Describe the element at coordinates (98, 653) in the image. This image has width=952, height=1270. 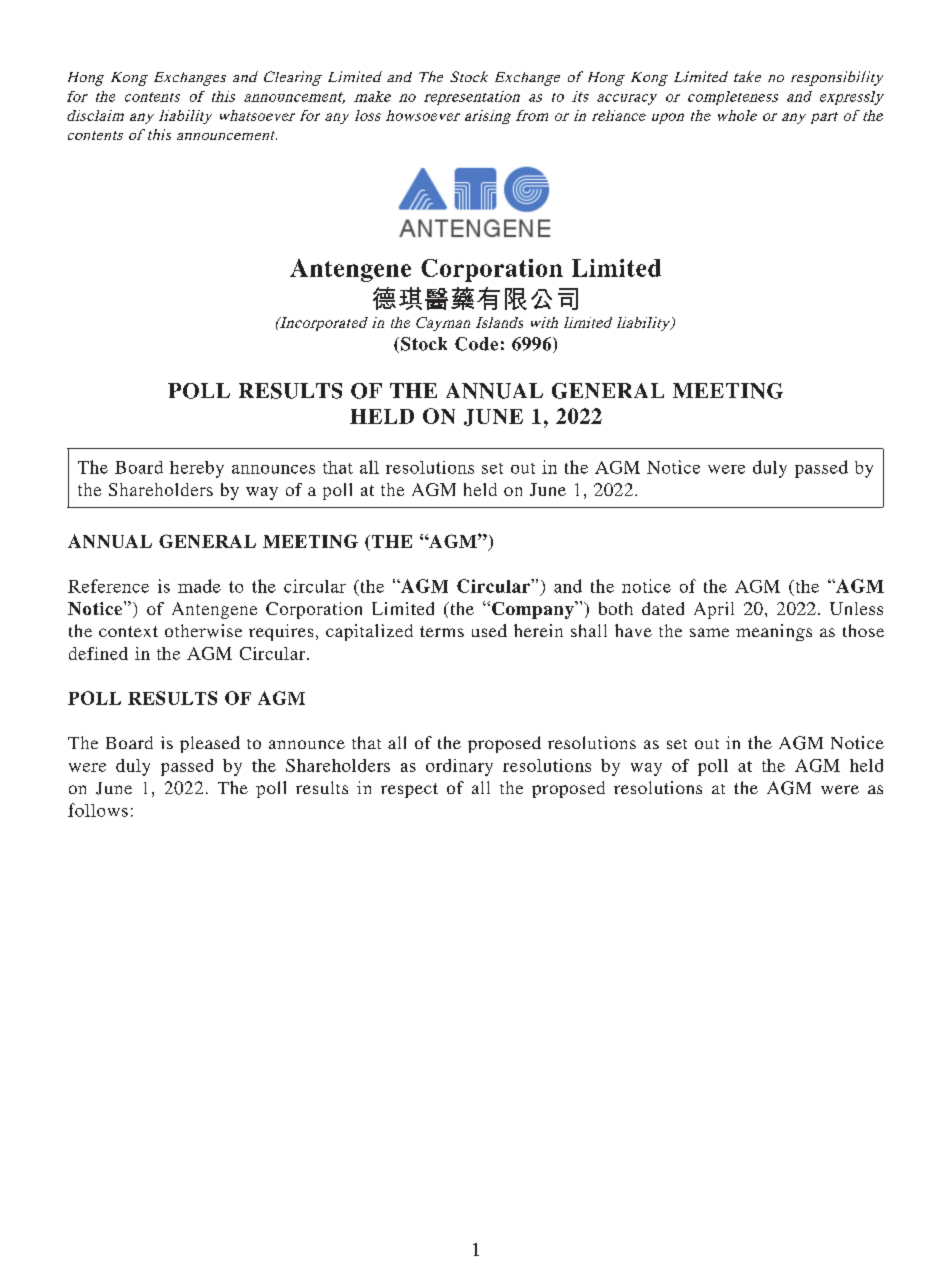
I see `defined` at that location.
